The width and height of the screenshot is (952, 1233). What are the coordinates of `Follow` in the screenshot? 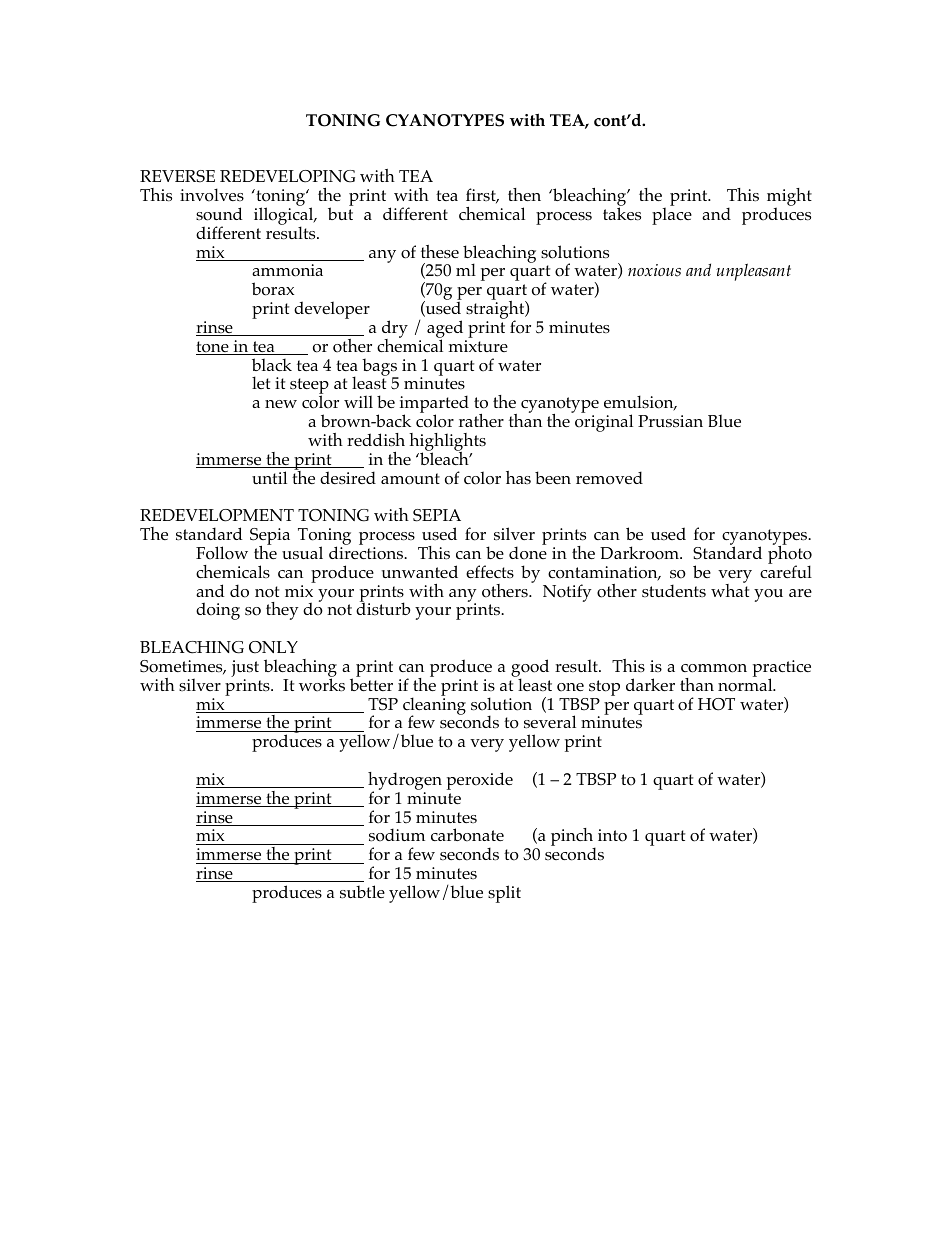 It's located at (222, 553).
